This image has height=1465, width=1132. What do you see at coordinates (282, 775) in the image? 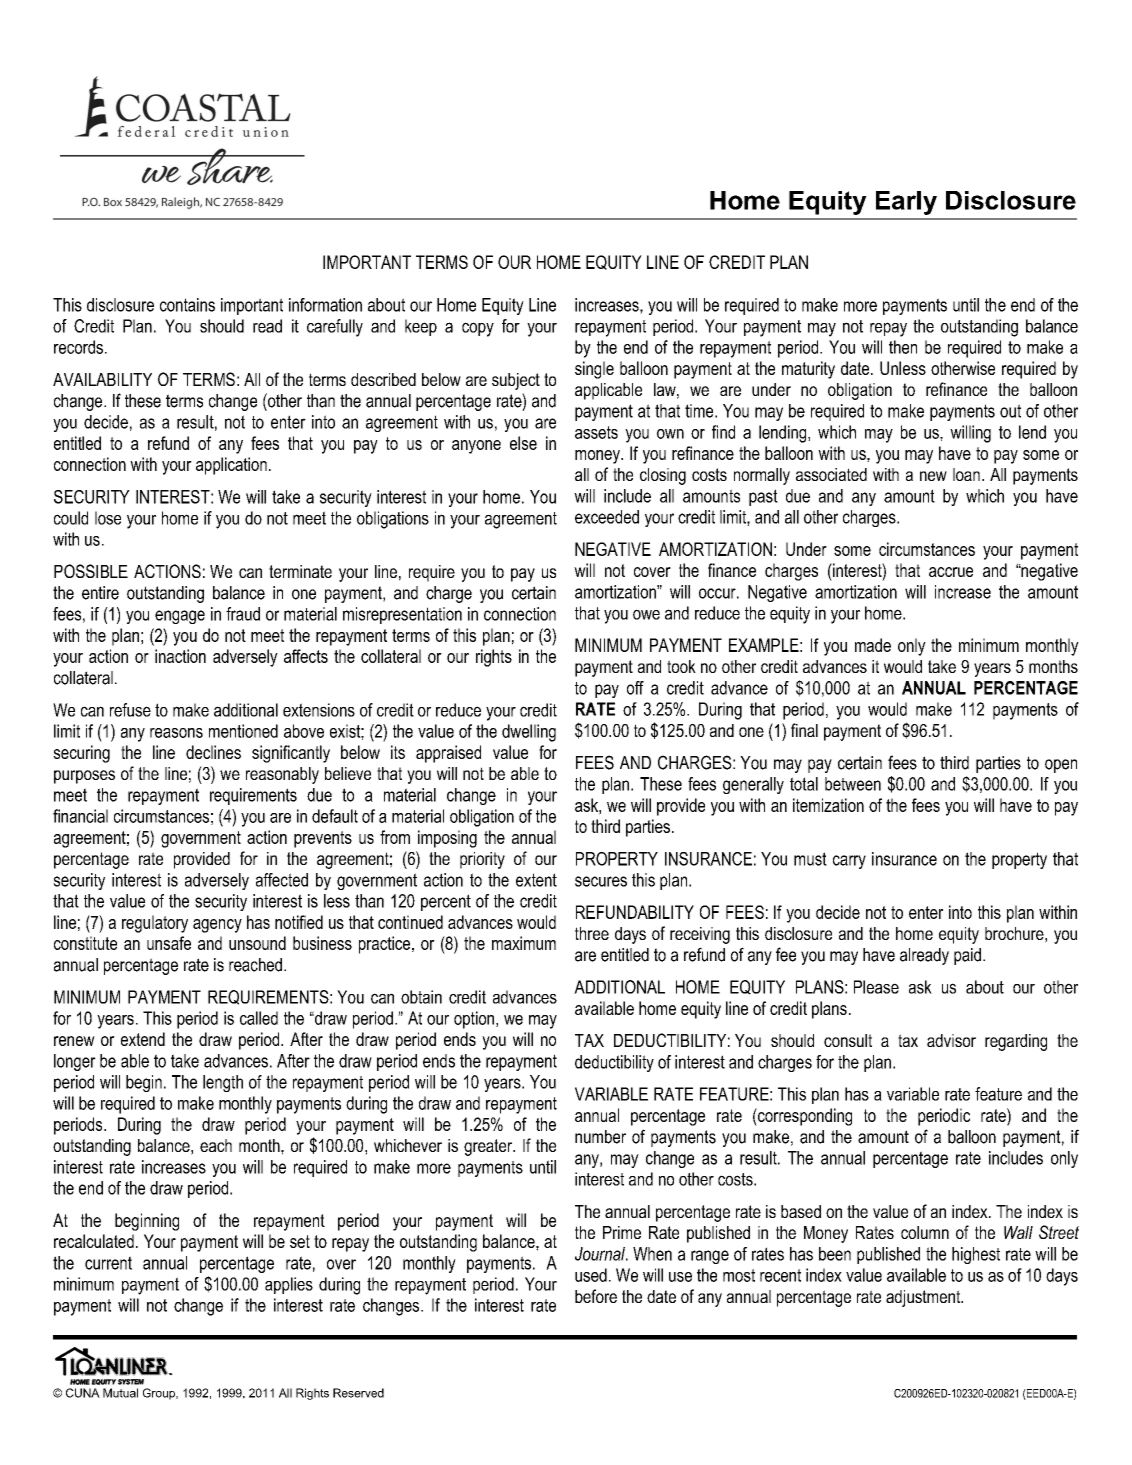
I see `reasonably` at bounding box center [282, 775].
